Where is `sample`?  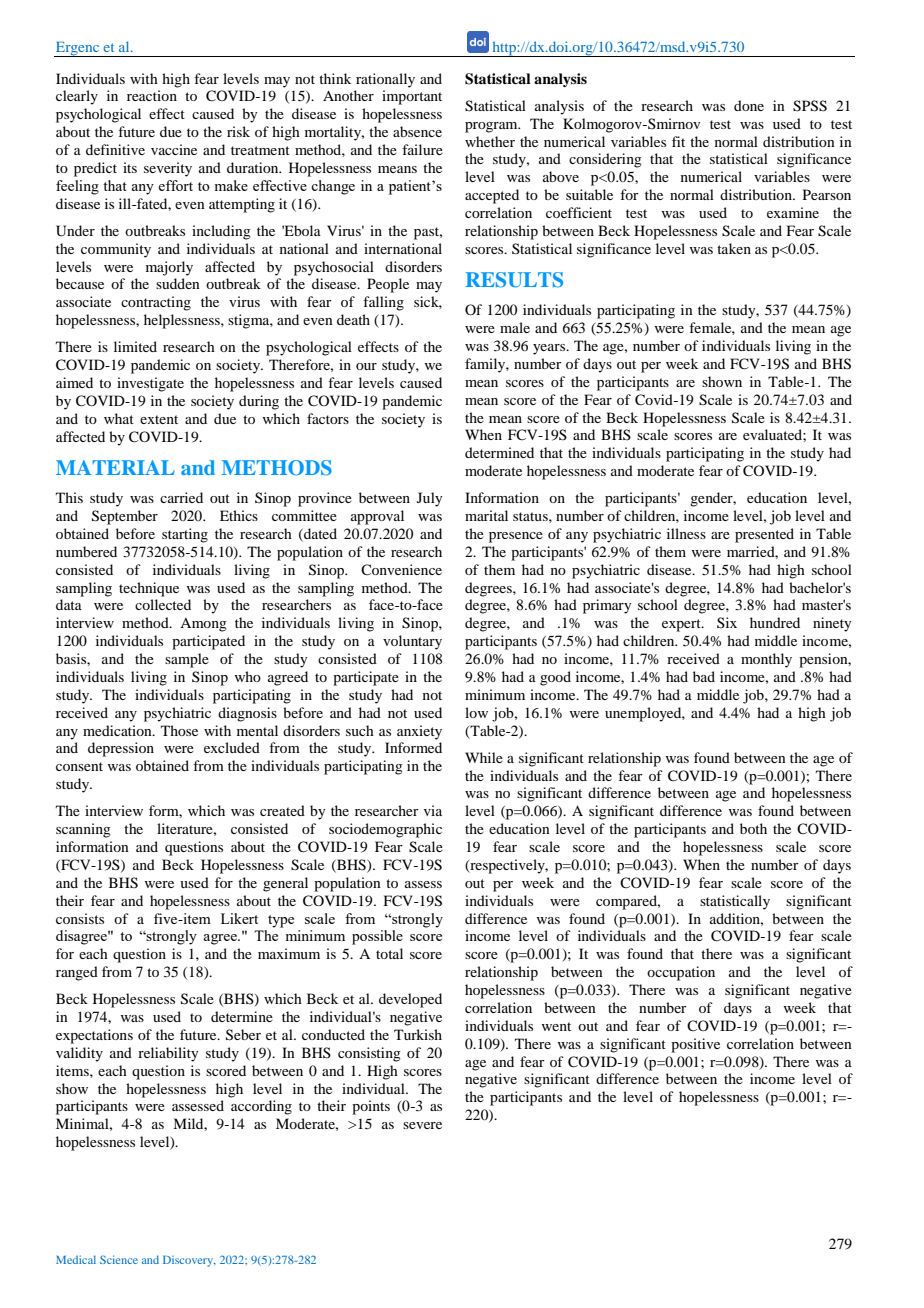 sample is located at coordinates (187, 660).
